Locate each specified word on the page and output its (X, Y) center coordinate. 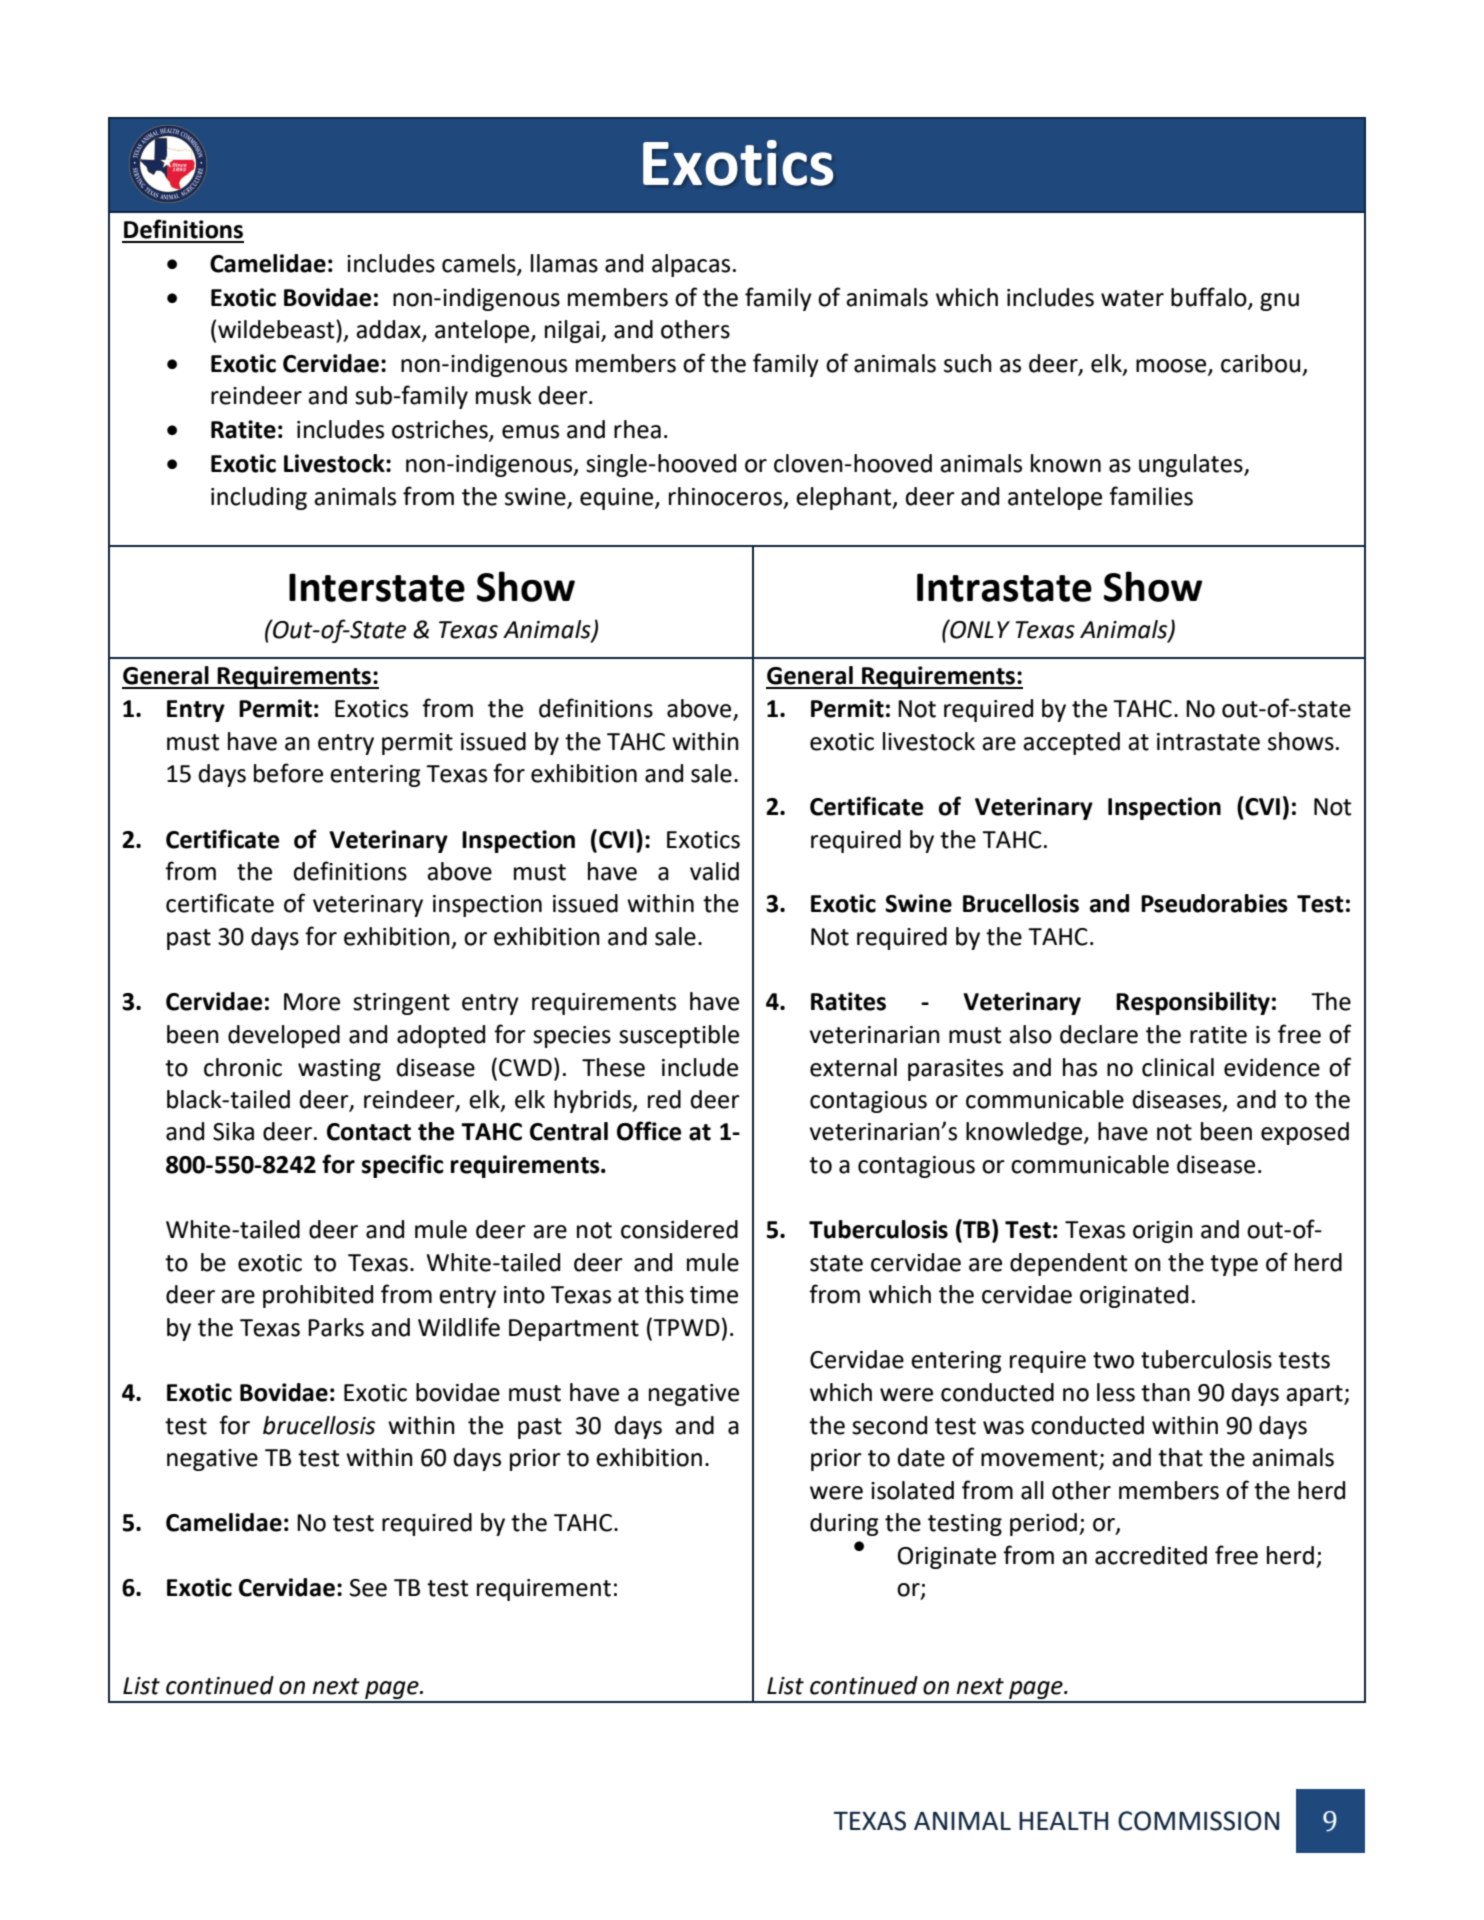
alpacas (691, 265)
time (714, 1295)
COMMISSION (1198, 1821)
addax (389, 330)
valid (714, 871)
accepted (1071, 743)
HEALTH (1063, 1820)
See (368, 1588)
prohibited (318, 1296)
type (1234, 1265)
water (1132, 298)
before (288, 773)
